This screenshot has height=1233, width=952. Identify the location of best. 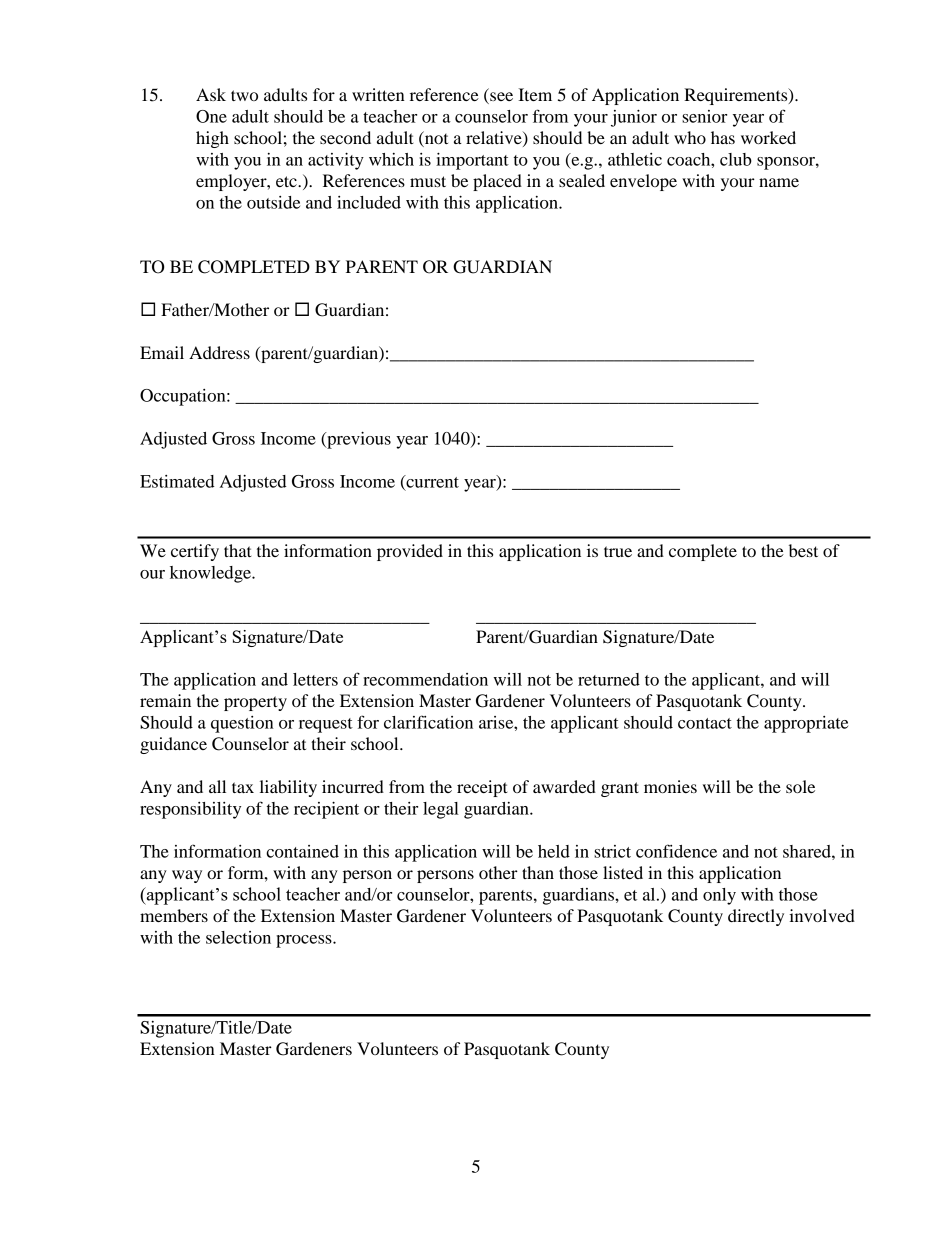
(803, 550).
